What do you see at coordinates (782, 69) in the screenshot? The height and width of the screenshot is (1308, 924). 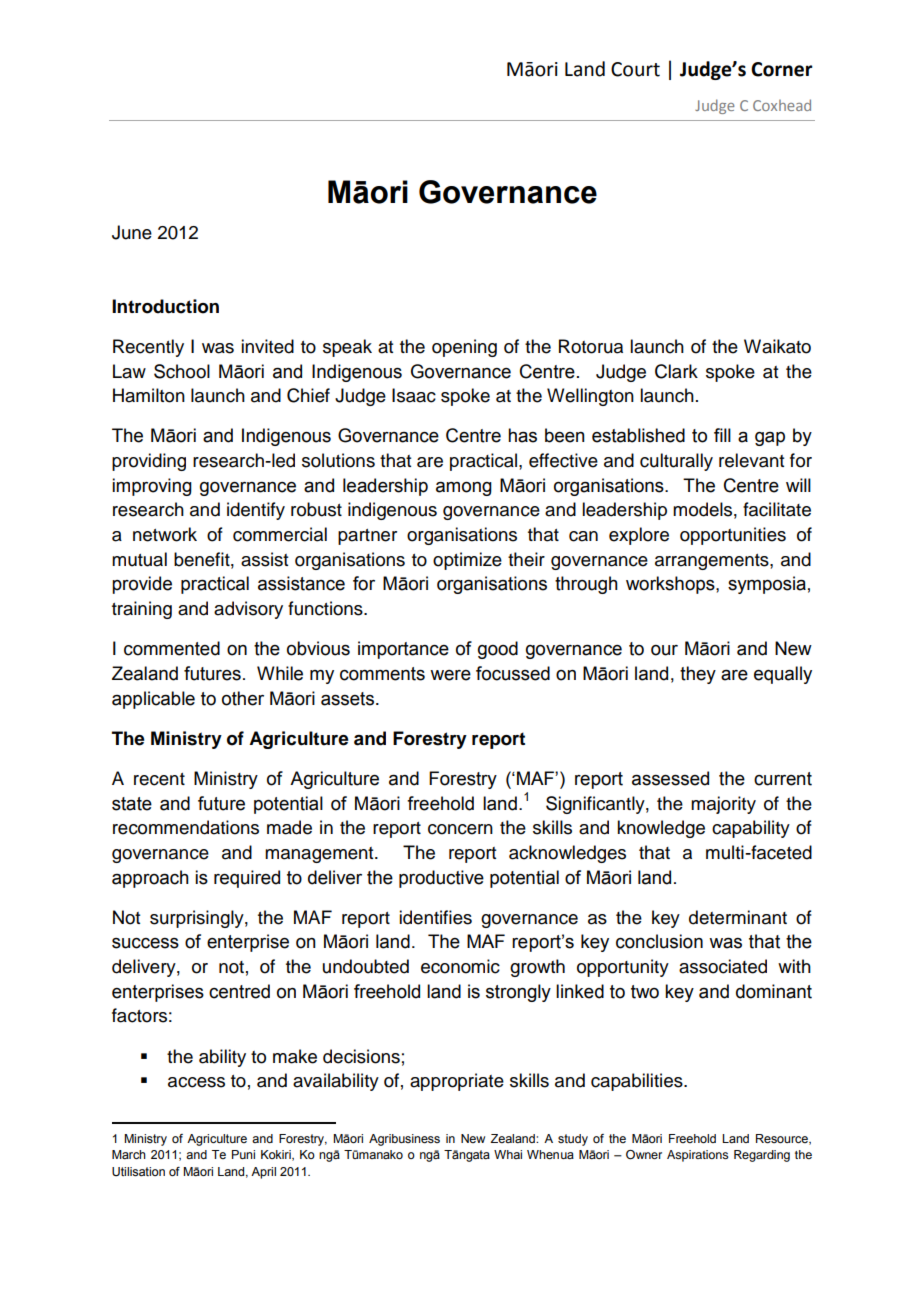 I see `Corner` at bounding box center [782, 69].
